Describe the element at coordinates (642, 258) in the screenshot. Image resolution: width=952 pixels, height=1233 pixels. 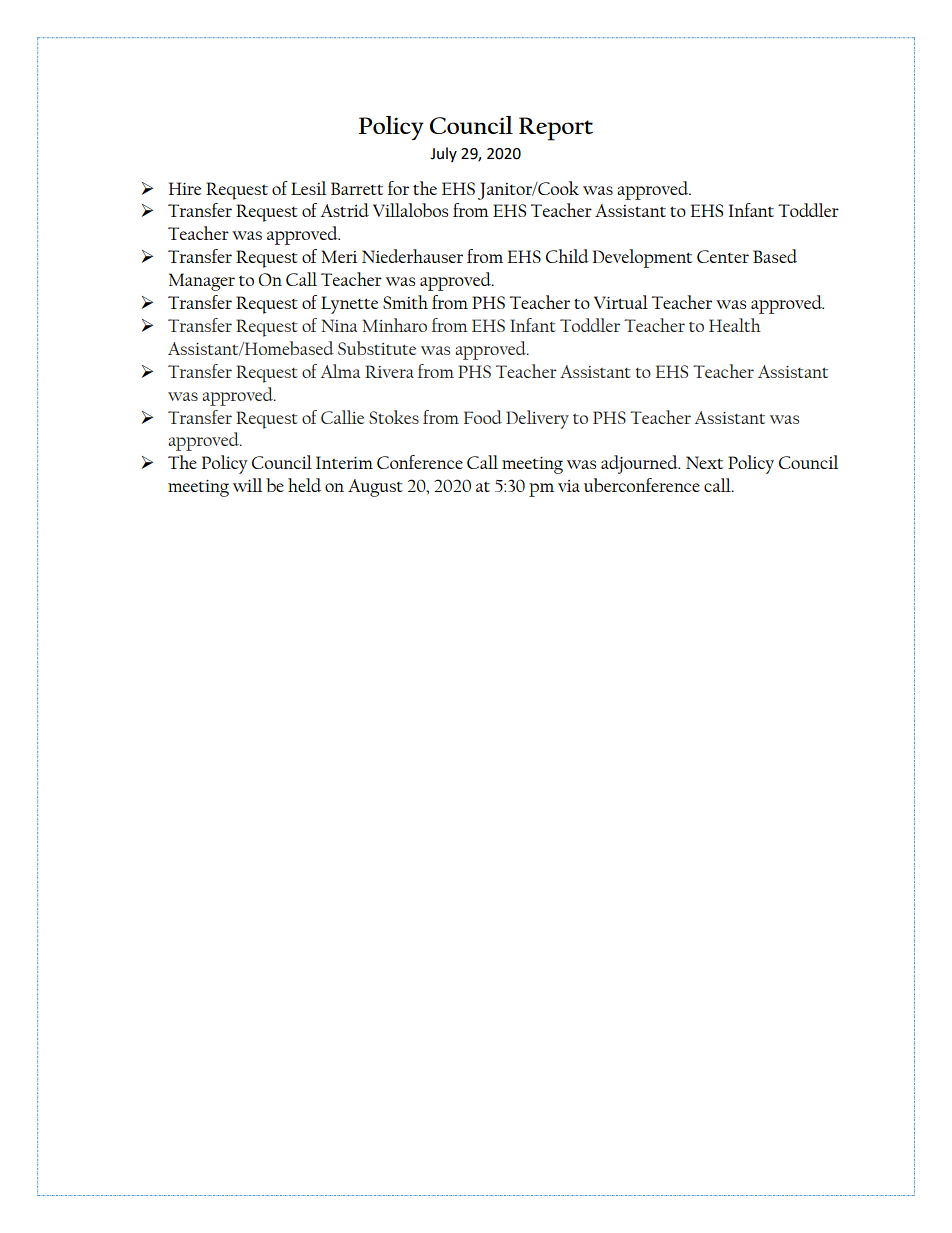
I see `Development` at that location.
